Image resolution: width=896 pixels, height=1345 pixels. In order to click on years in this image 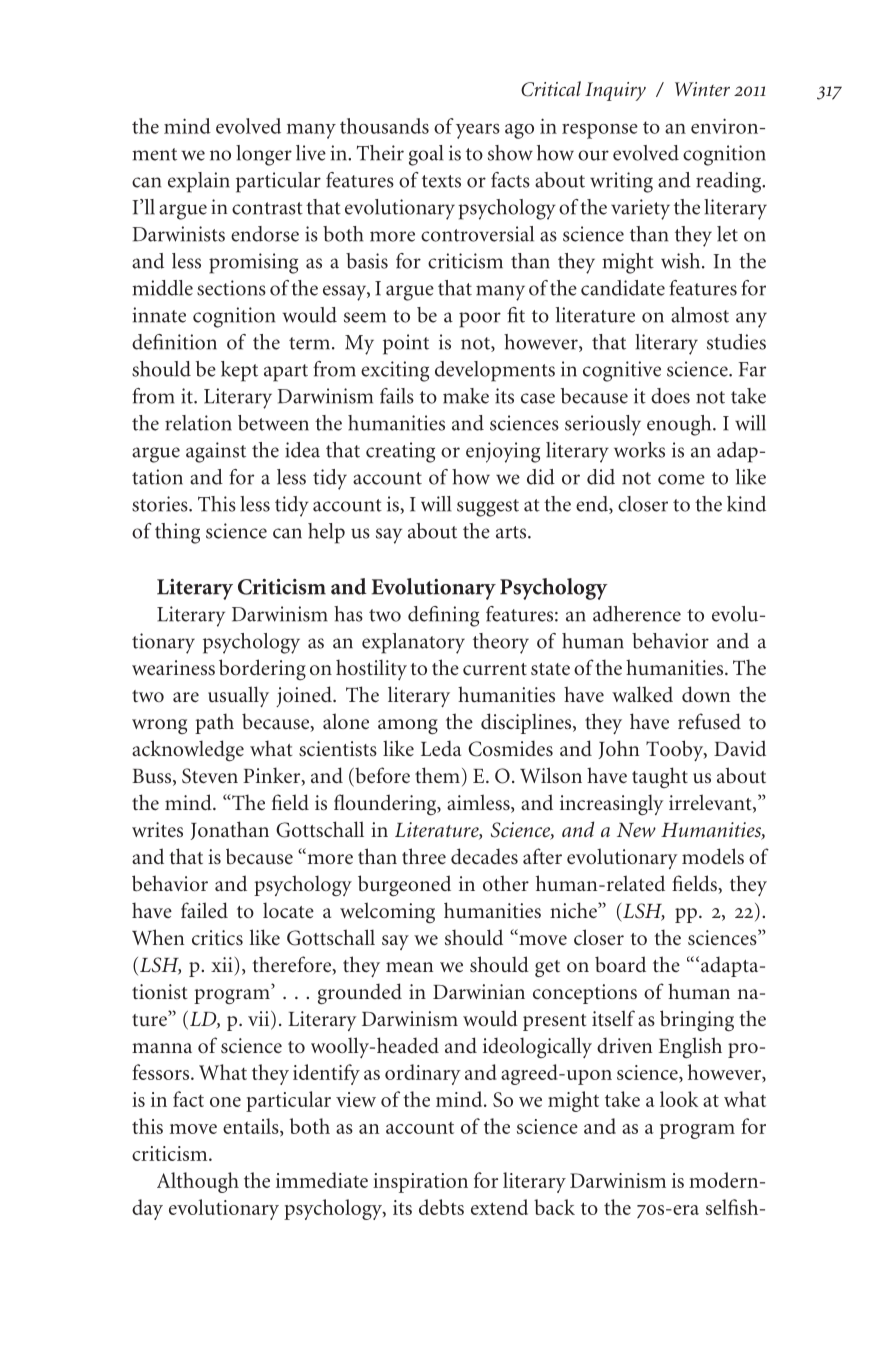, I will do `click(478, 131)`.
